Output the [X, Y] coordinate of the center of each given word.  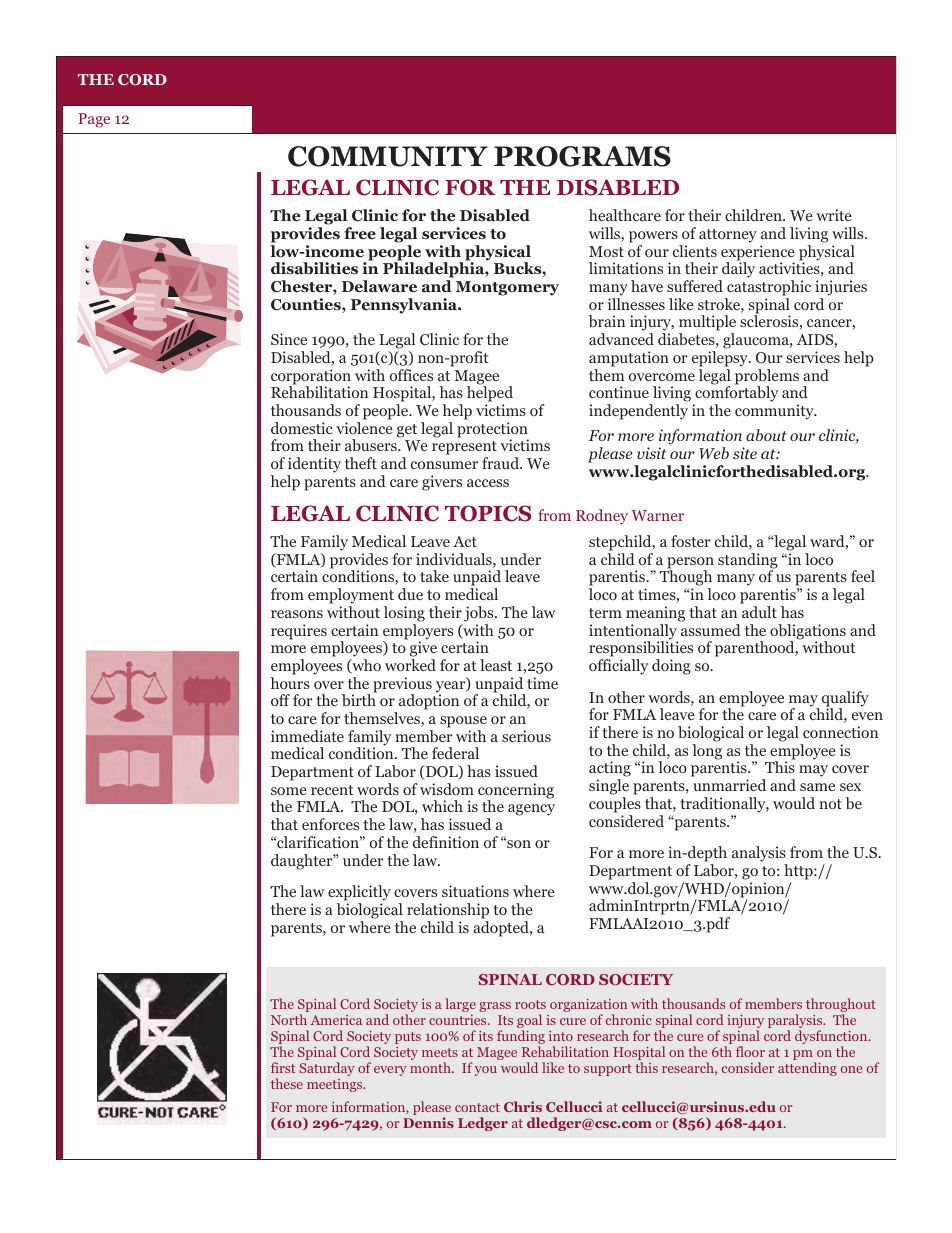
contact [477, 1107]
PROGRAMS [582, 156]
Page [94, 120]
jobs [480, 614]
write [834, 215]
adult [759, 612]
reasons [297, 614]
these [287, 1083]
